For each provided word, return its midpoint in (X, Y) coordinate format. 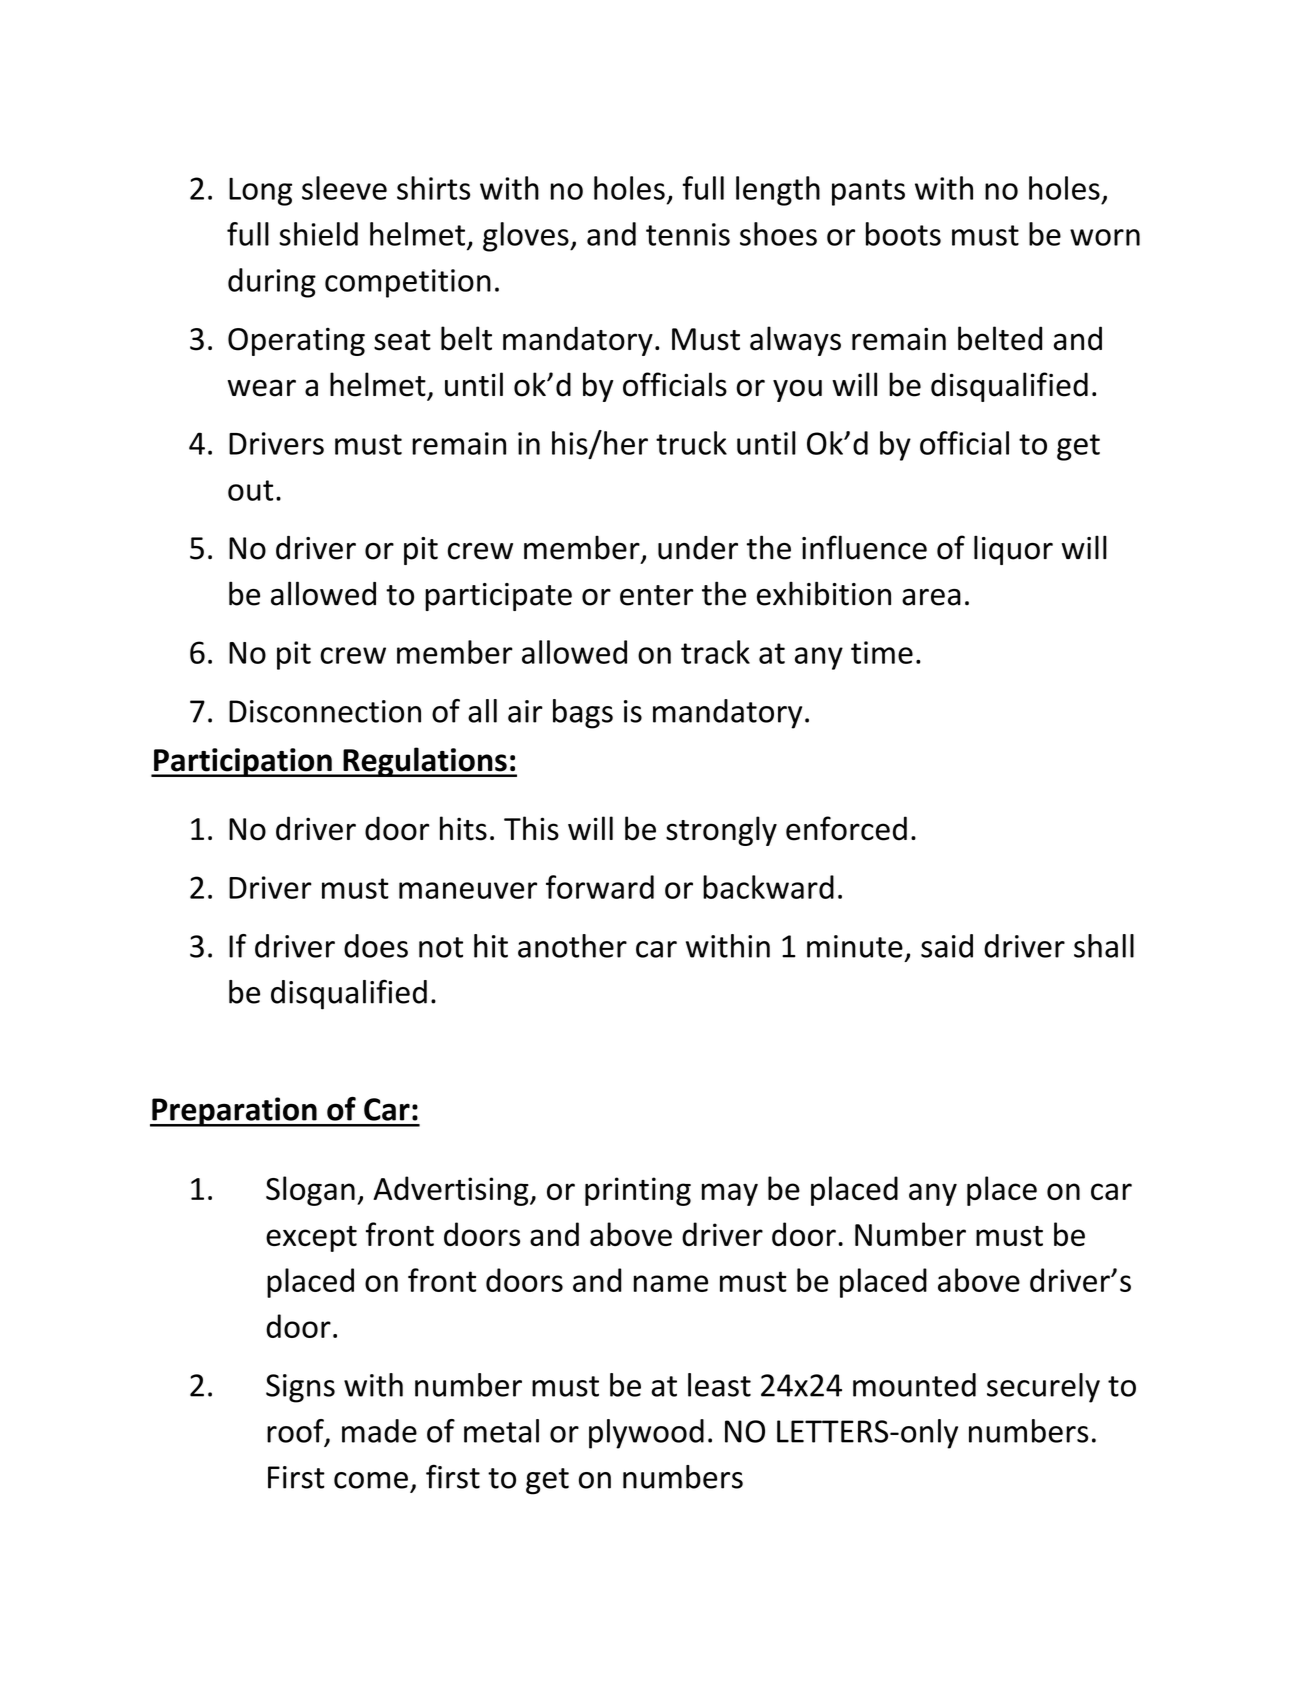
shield (318, 234)
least (719, 1385)
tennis (688, 234)
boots (903, 234)
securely (1043, 1388)
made (379, 1431)
